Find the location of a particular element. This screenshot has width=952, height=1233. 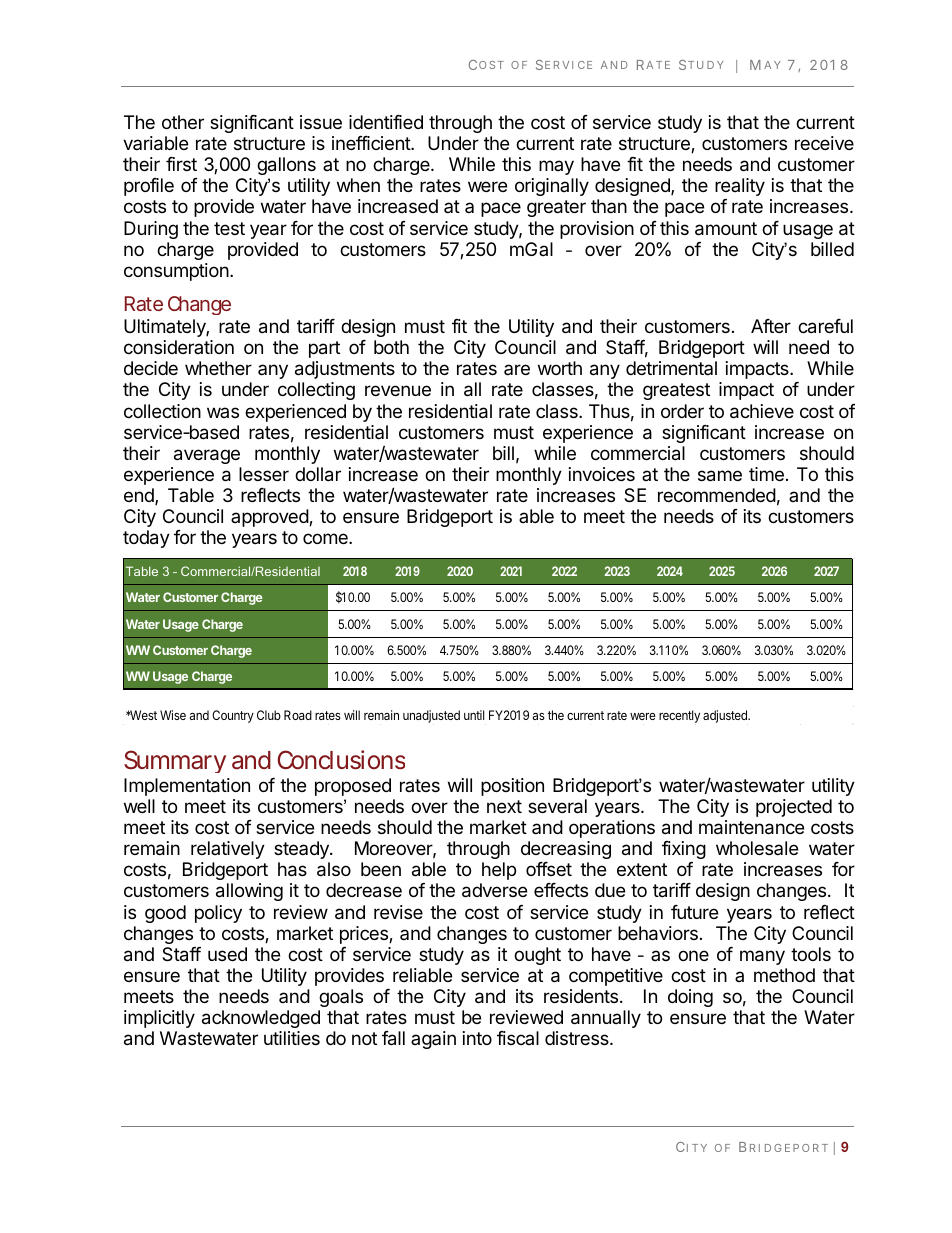

may is located at coordinates (556, 167).
